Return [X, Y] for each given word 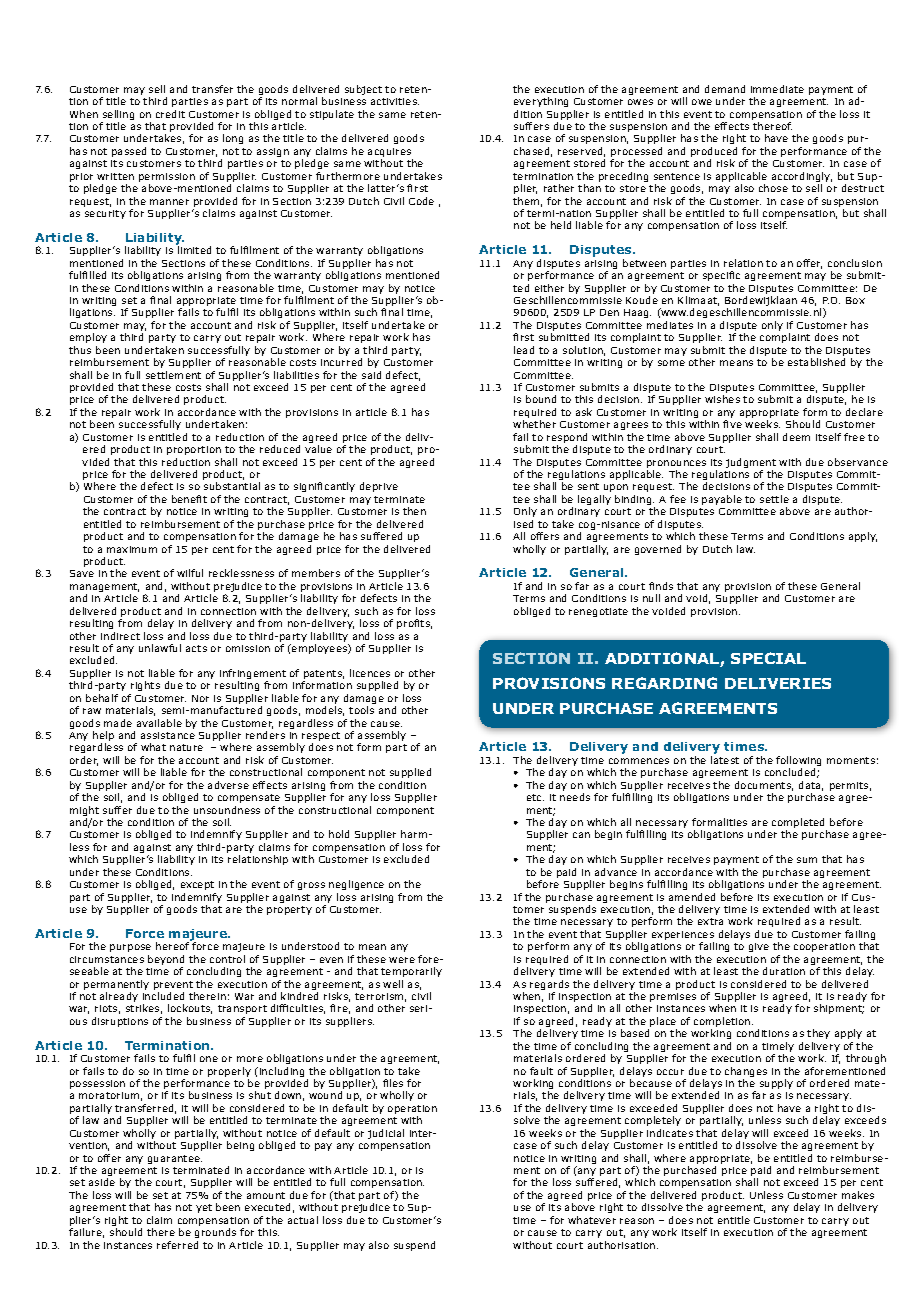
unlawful [160, 648]
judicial [386, 1134]
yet [204, 1208]
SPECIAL [768, 658]
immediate [777, 89]
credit [170, 114]
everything [541, 102]
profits [414, 624]
